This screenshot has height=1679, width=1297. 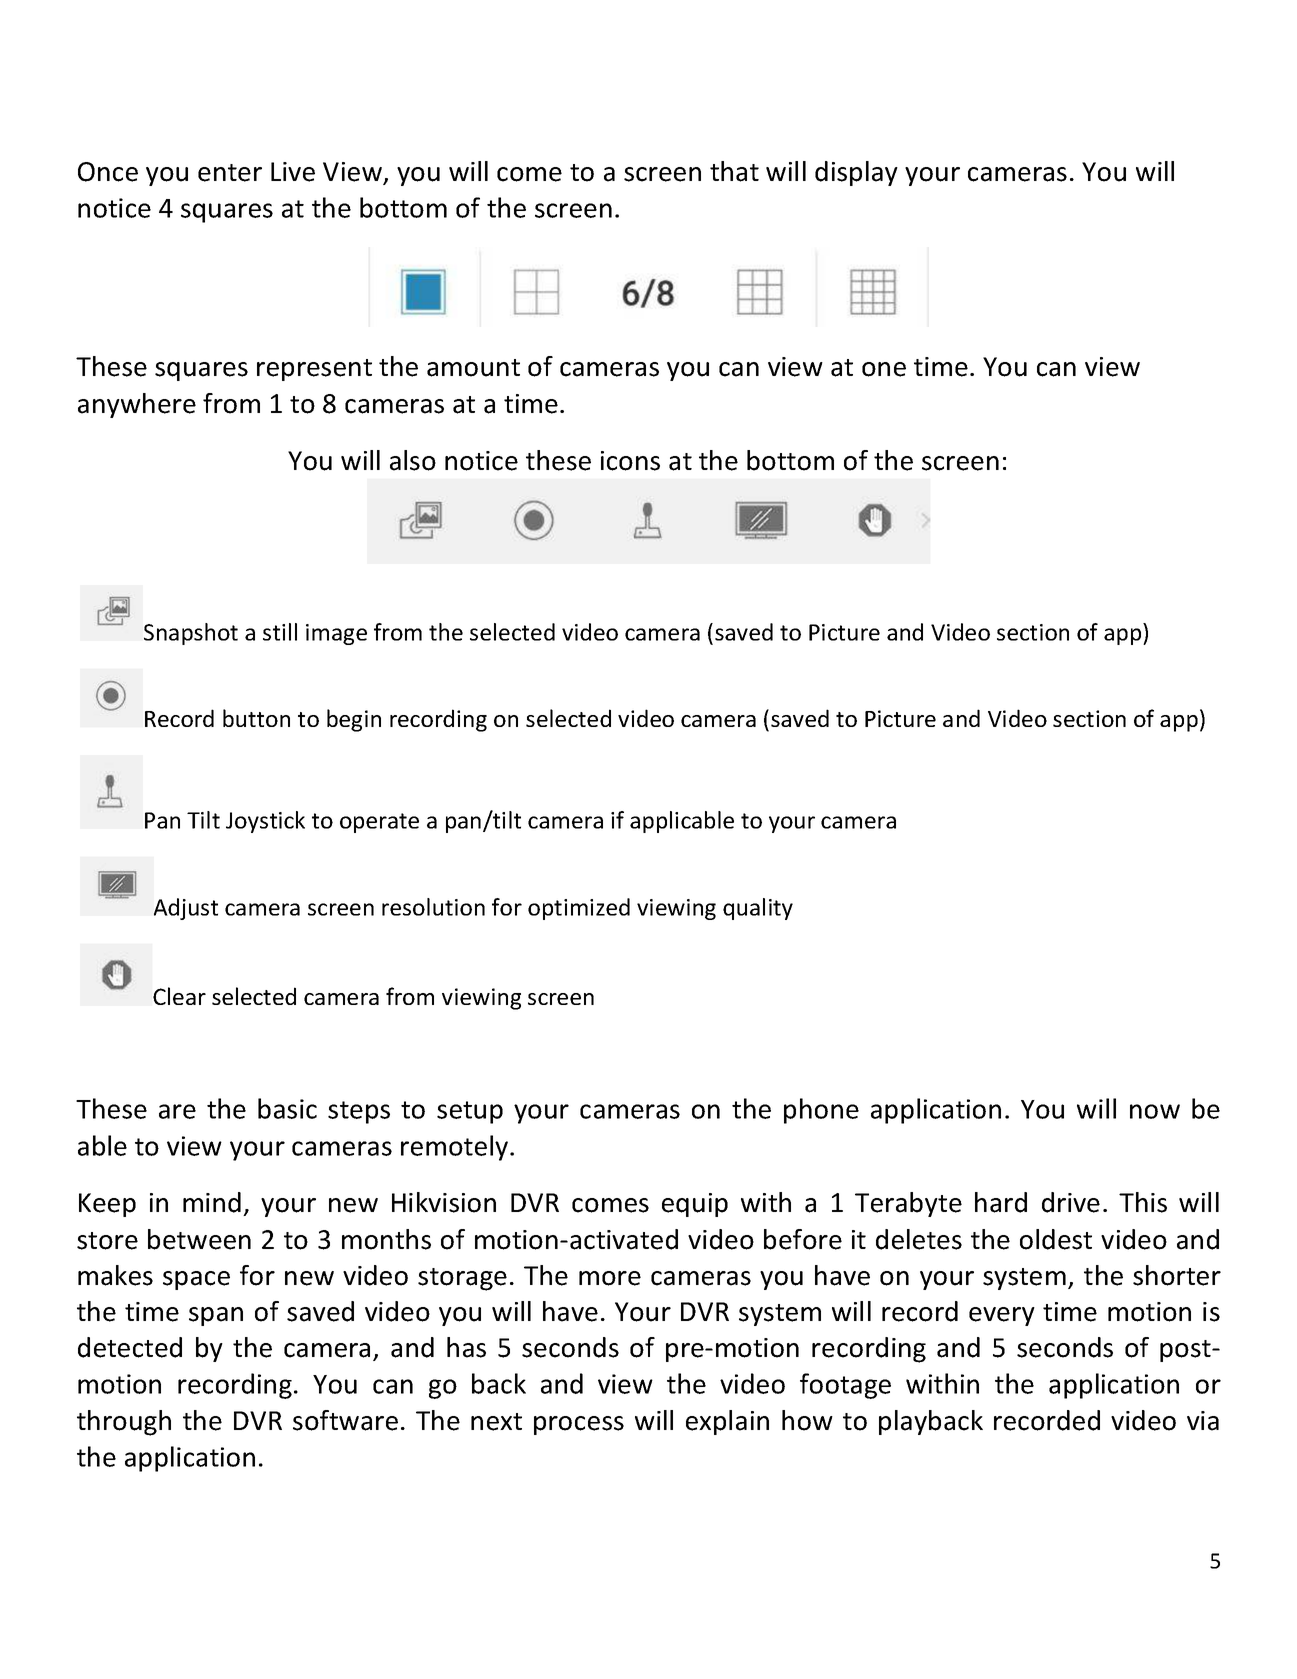 What do you see at coordinates (734, 171) in the screenshot?
I see `that` at bounding box center [734, 171].
